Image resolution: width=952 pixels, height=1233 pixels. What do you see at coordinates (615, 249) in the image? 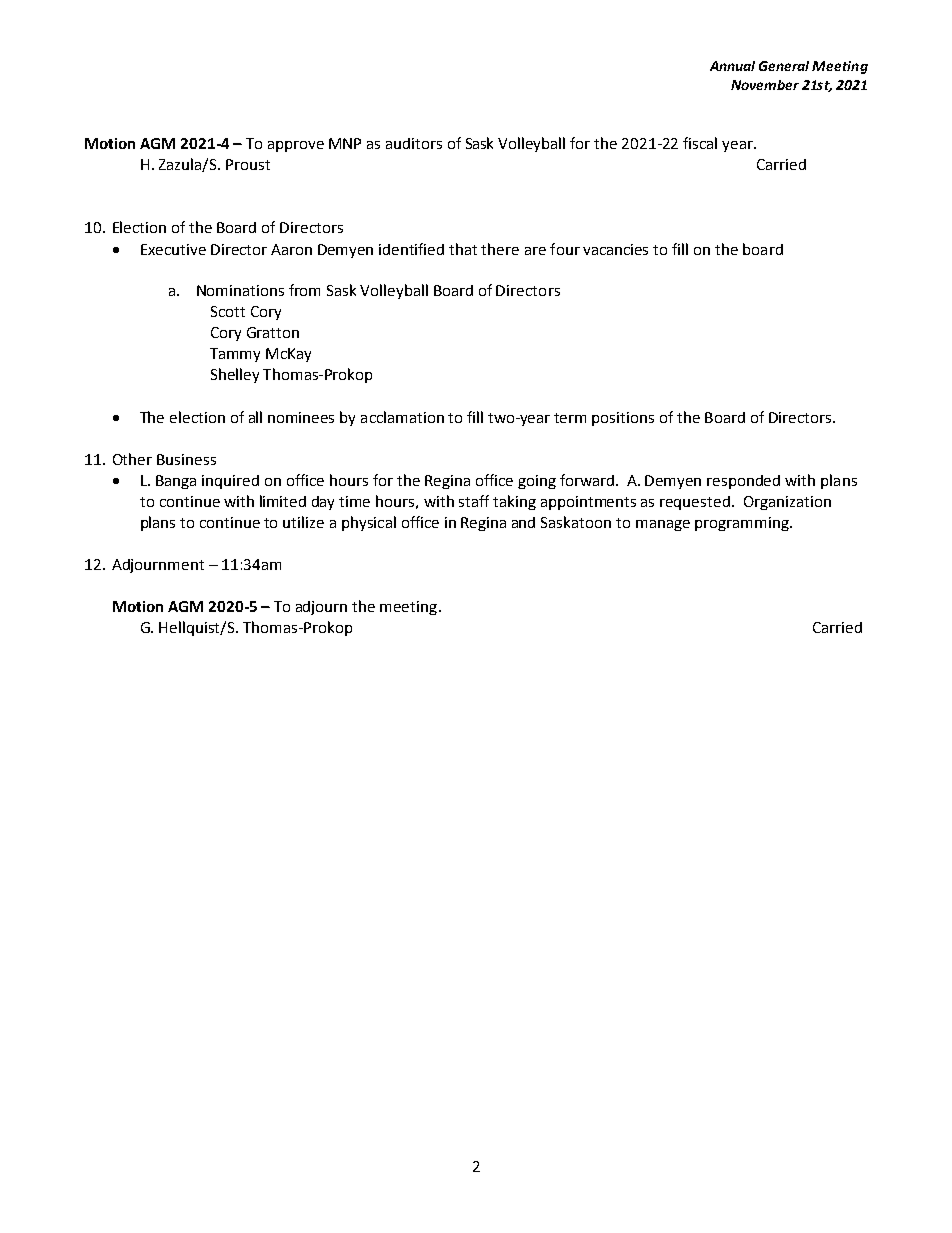
I see `vacancies` at bounding box center [615, 249].
